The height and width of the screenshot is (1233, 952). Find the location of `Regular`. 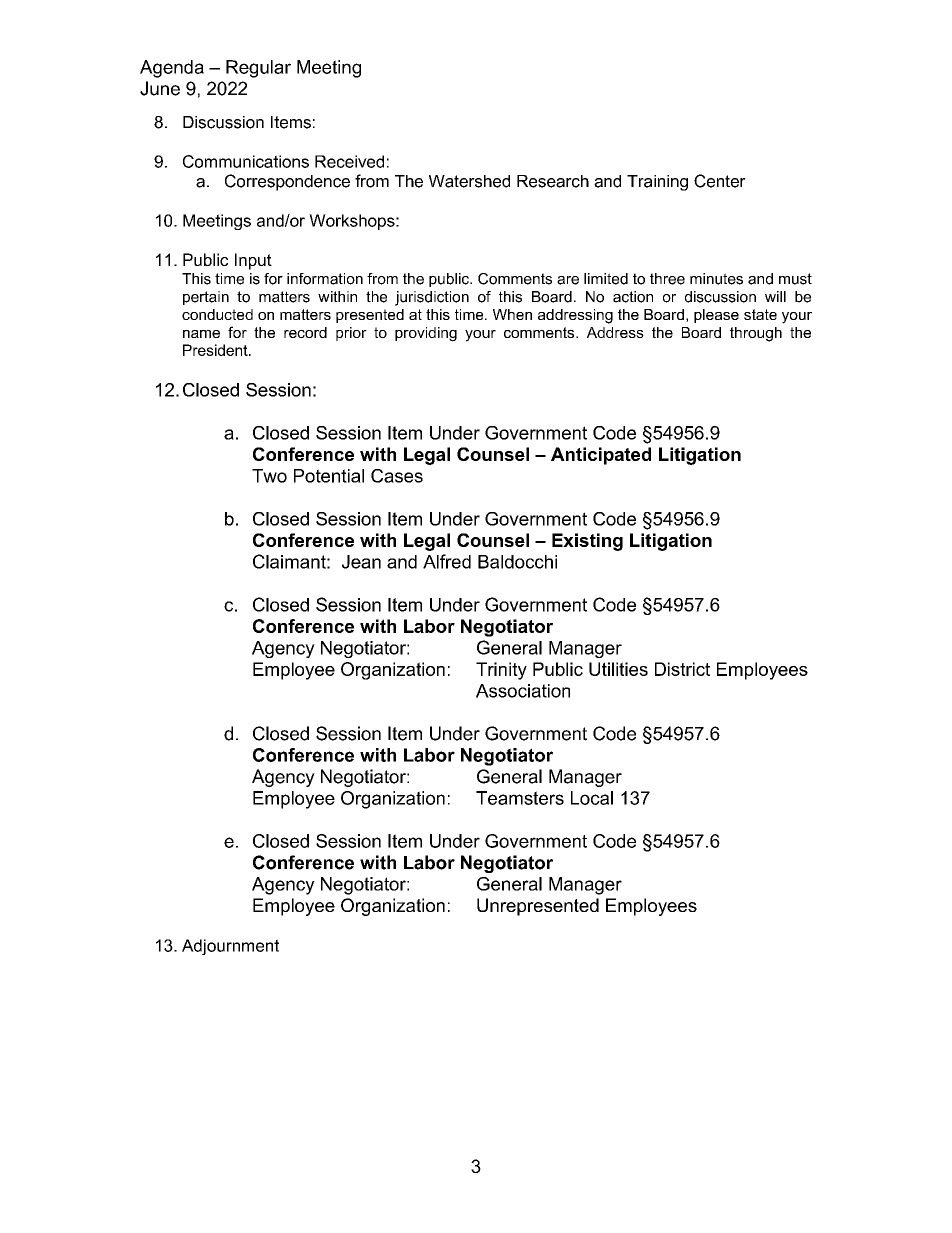

Regular is located at coordinates (258, 69).
